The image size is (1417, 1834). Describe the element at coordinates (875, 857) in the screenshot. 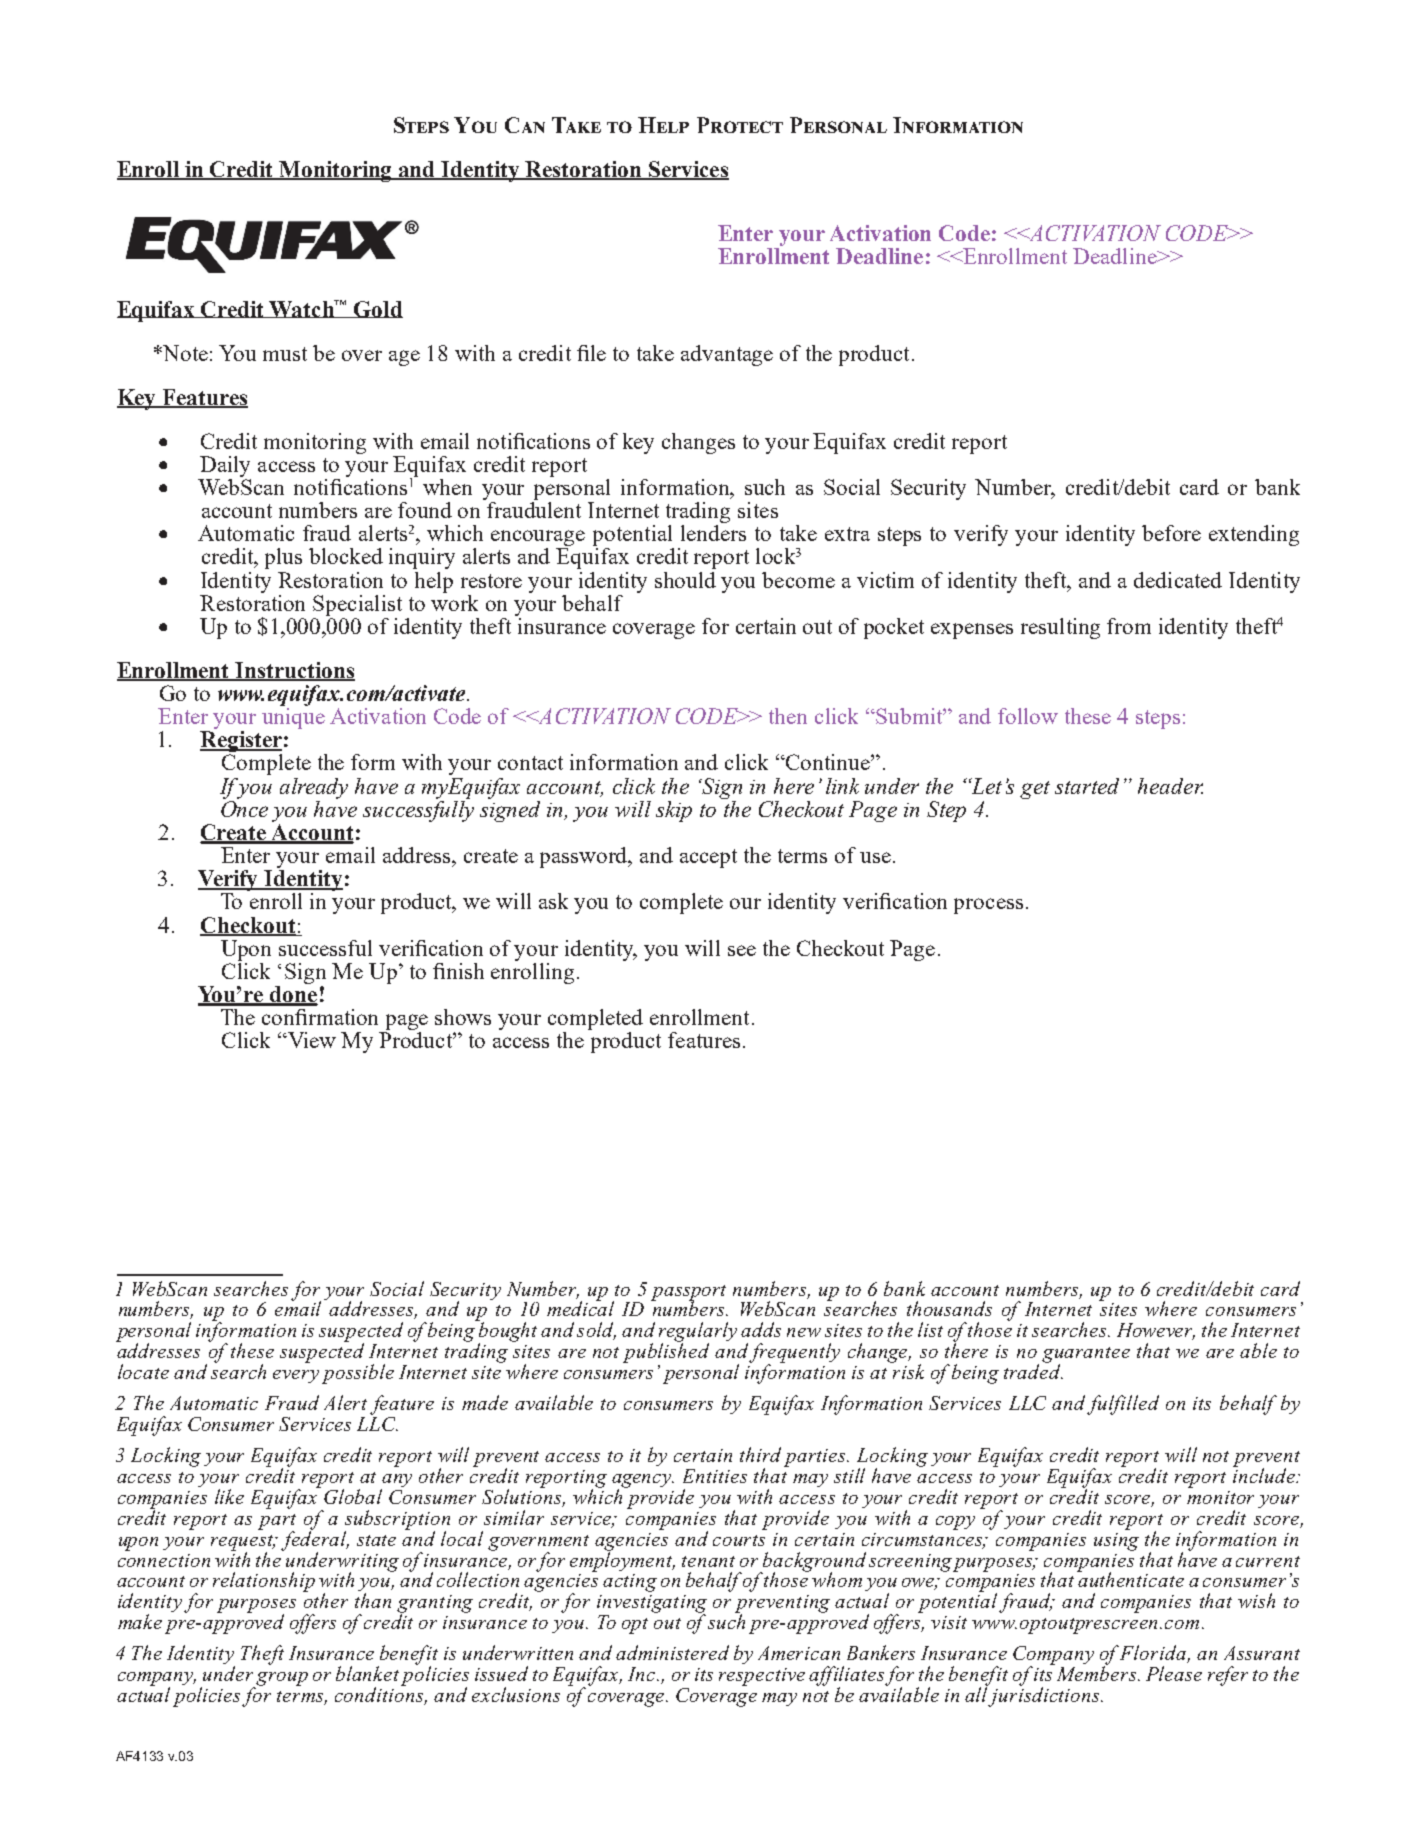

I see `use` at that location.
